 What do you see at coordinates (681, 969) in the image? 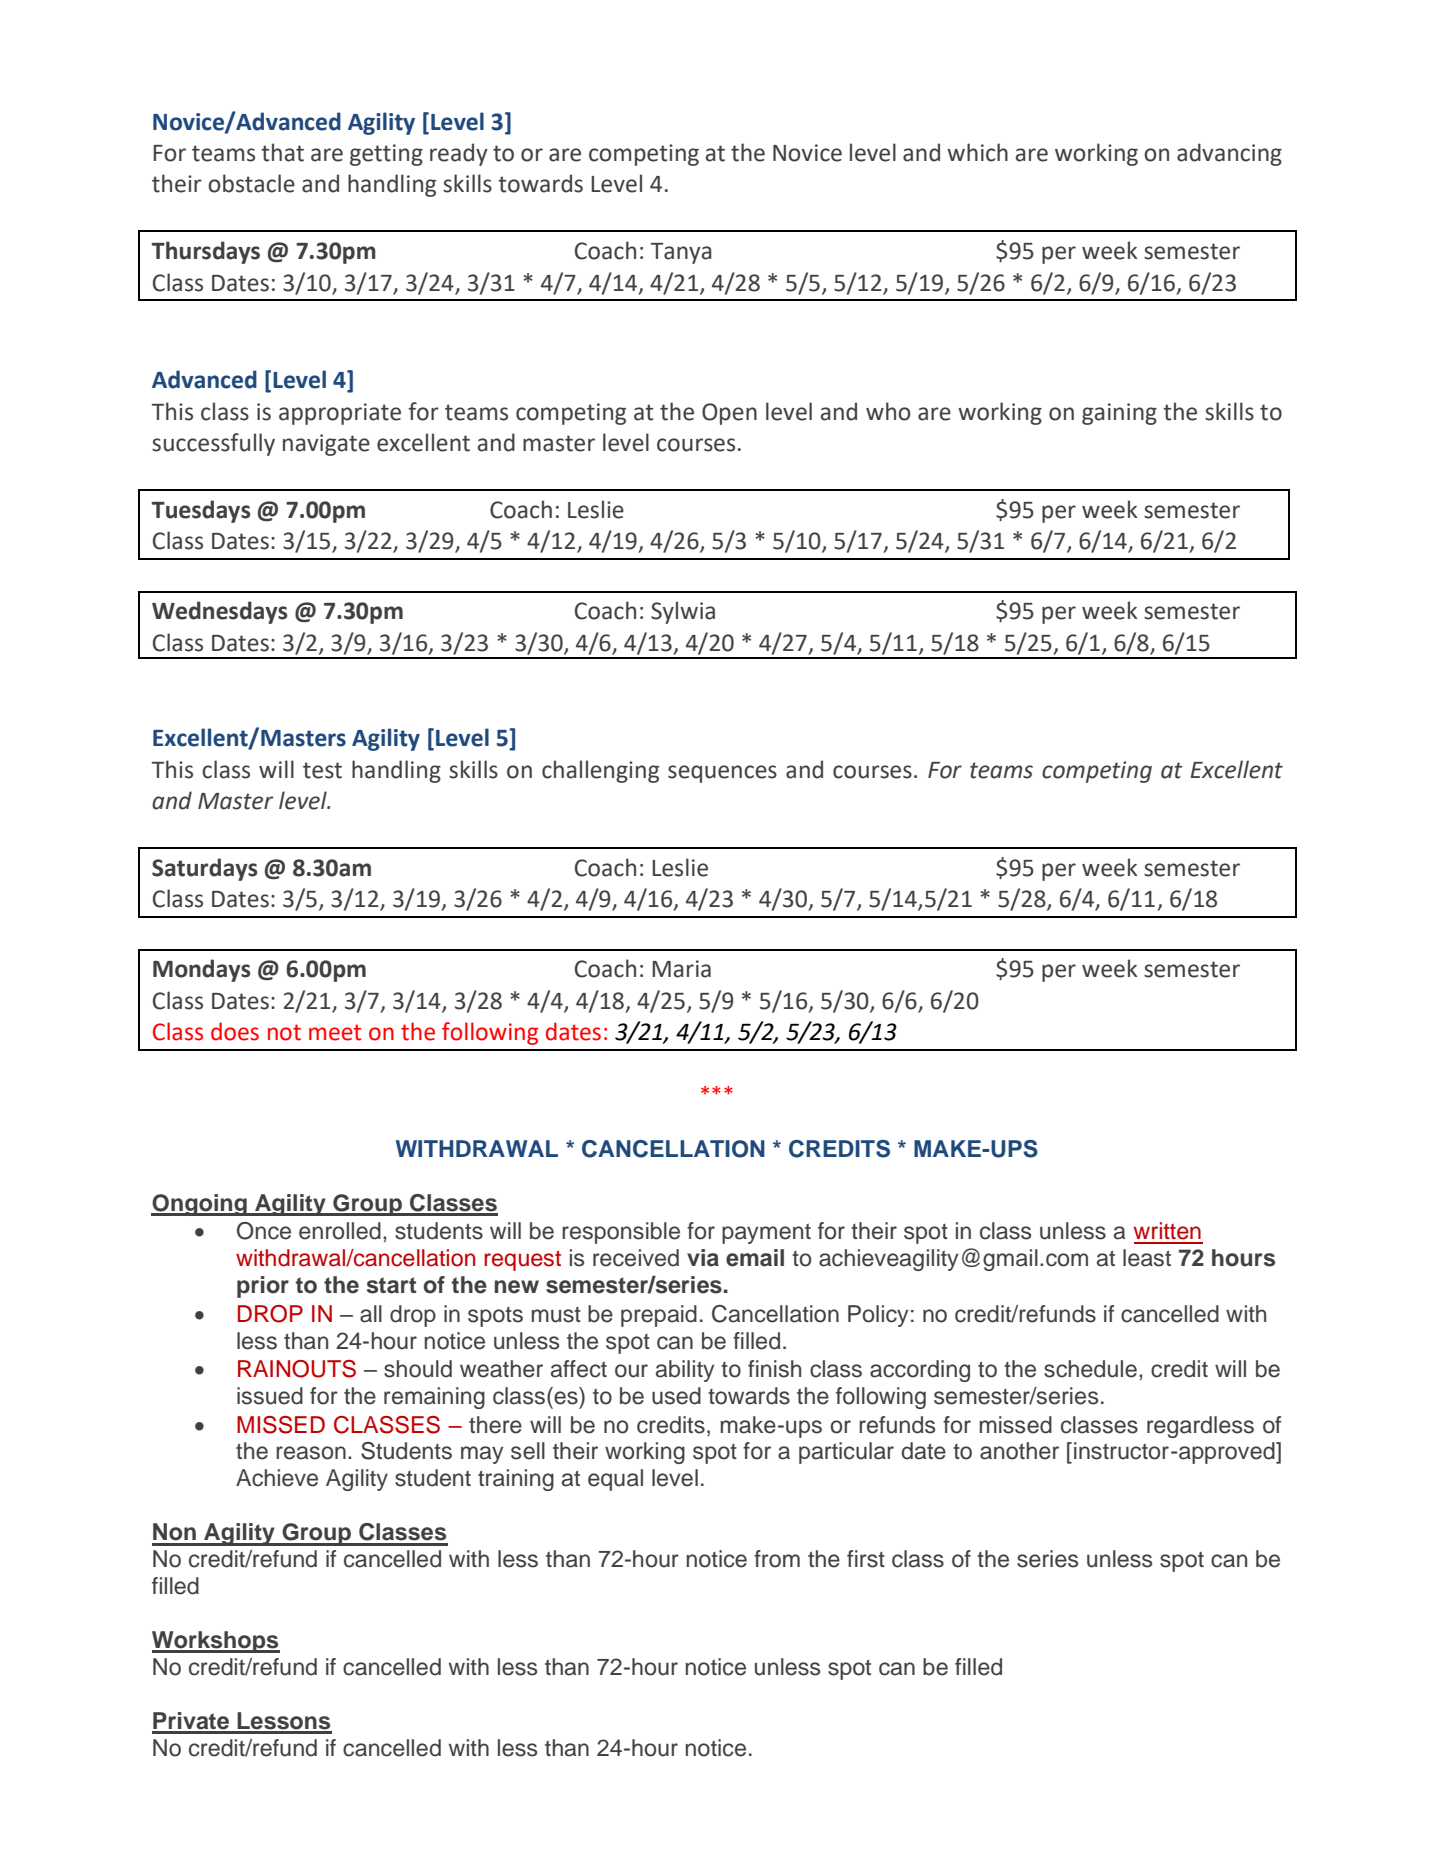
I see `Maria` at bounding box center [681, 969].
